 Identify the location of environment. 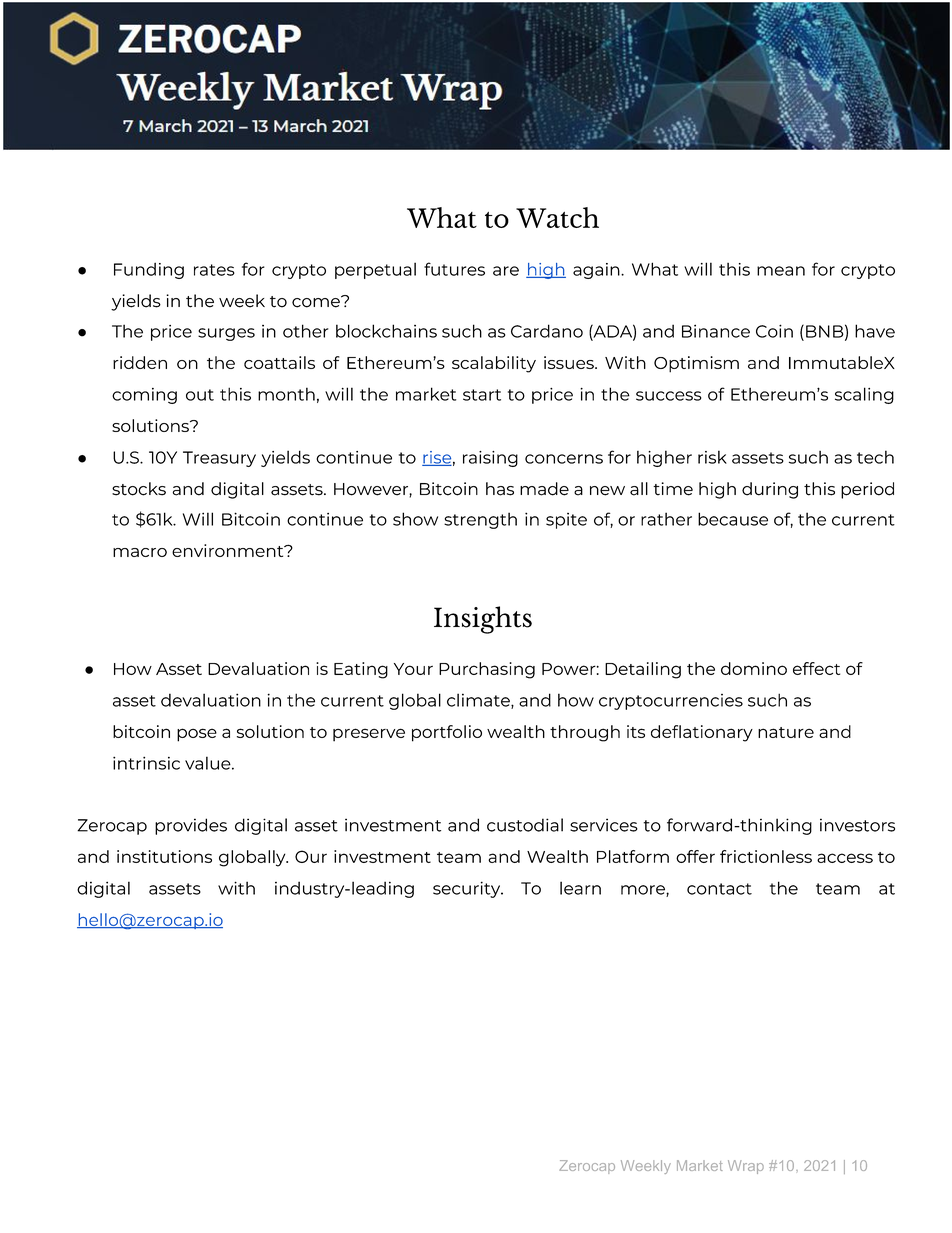
(229, 550).
